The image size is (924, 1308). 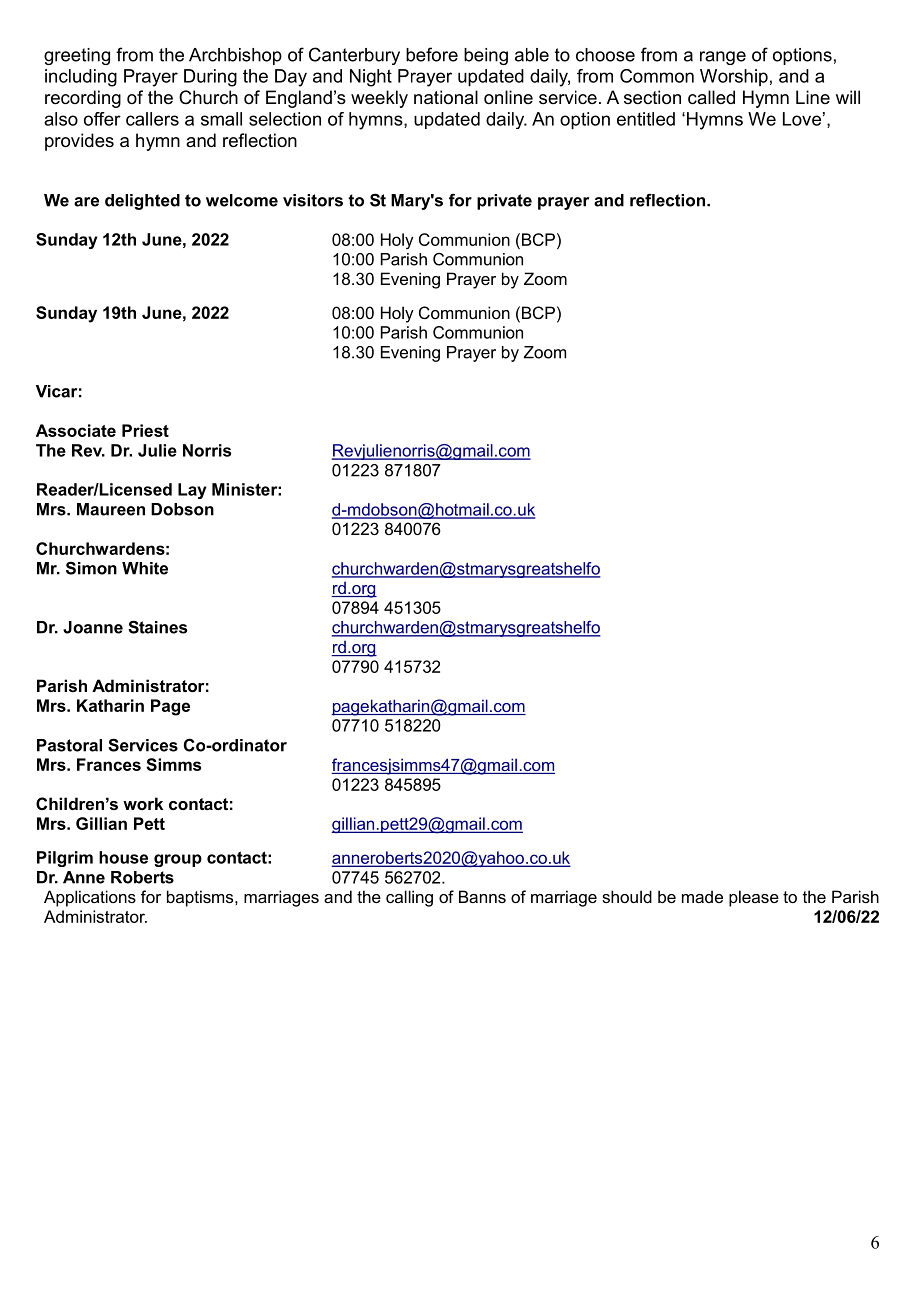 I want to click on group, so click(x=178, y=860).
